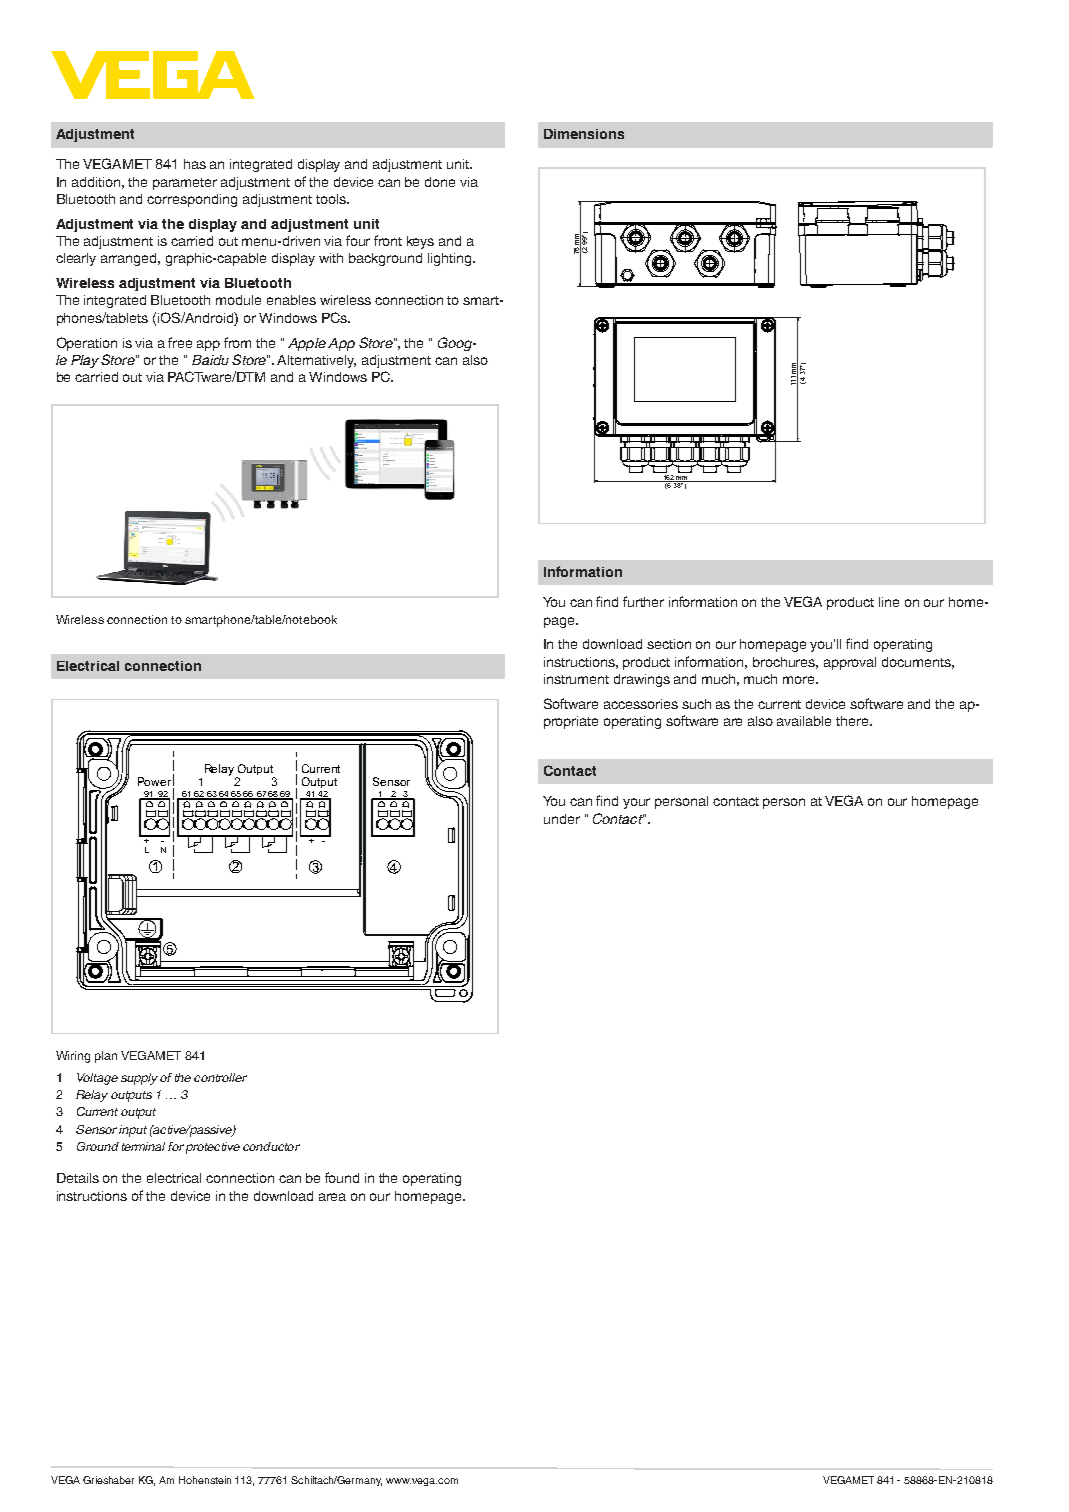 This screenshot has height=1512, width=1069. I want to click on Baidu, so click(210, 360).
